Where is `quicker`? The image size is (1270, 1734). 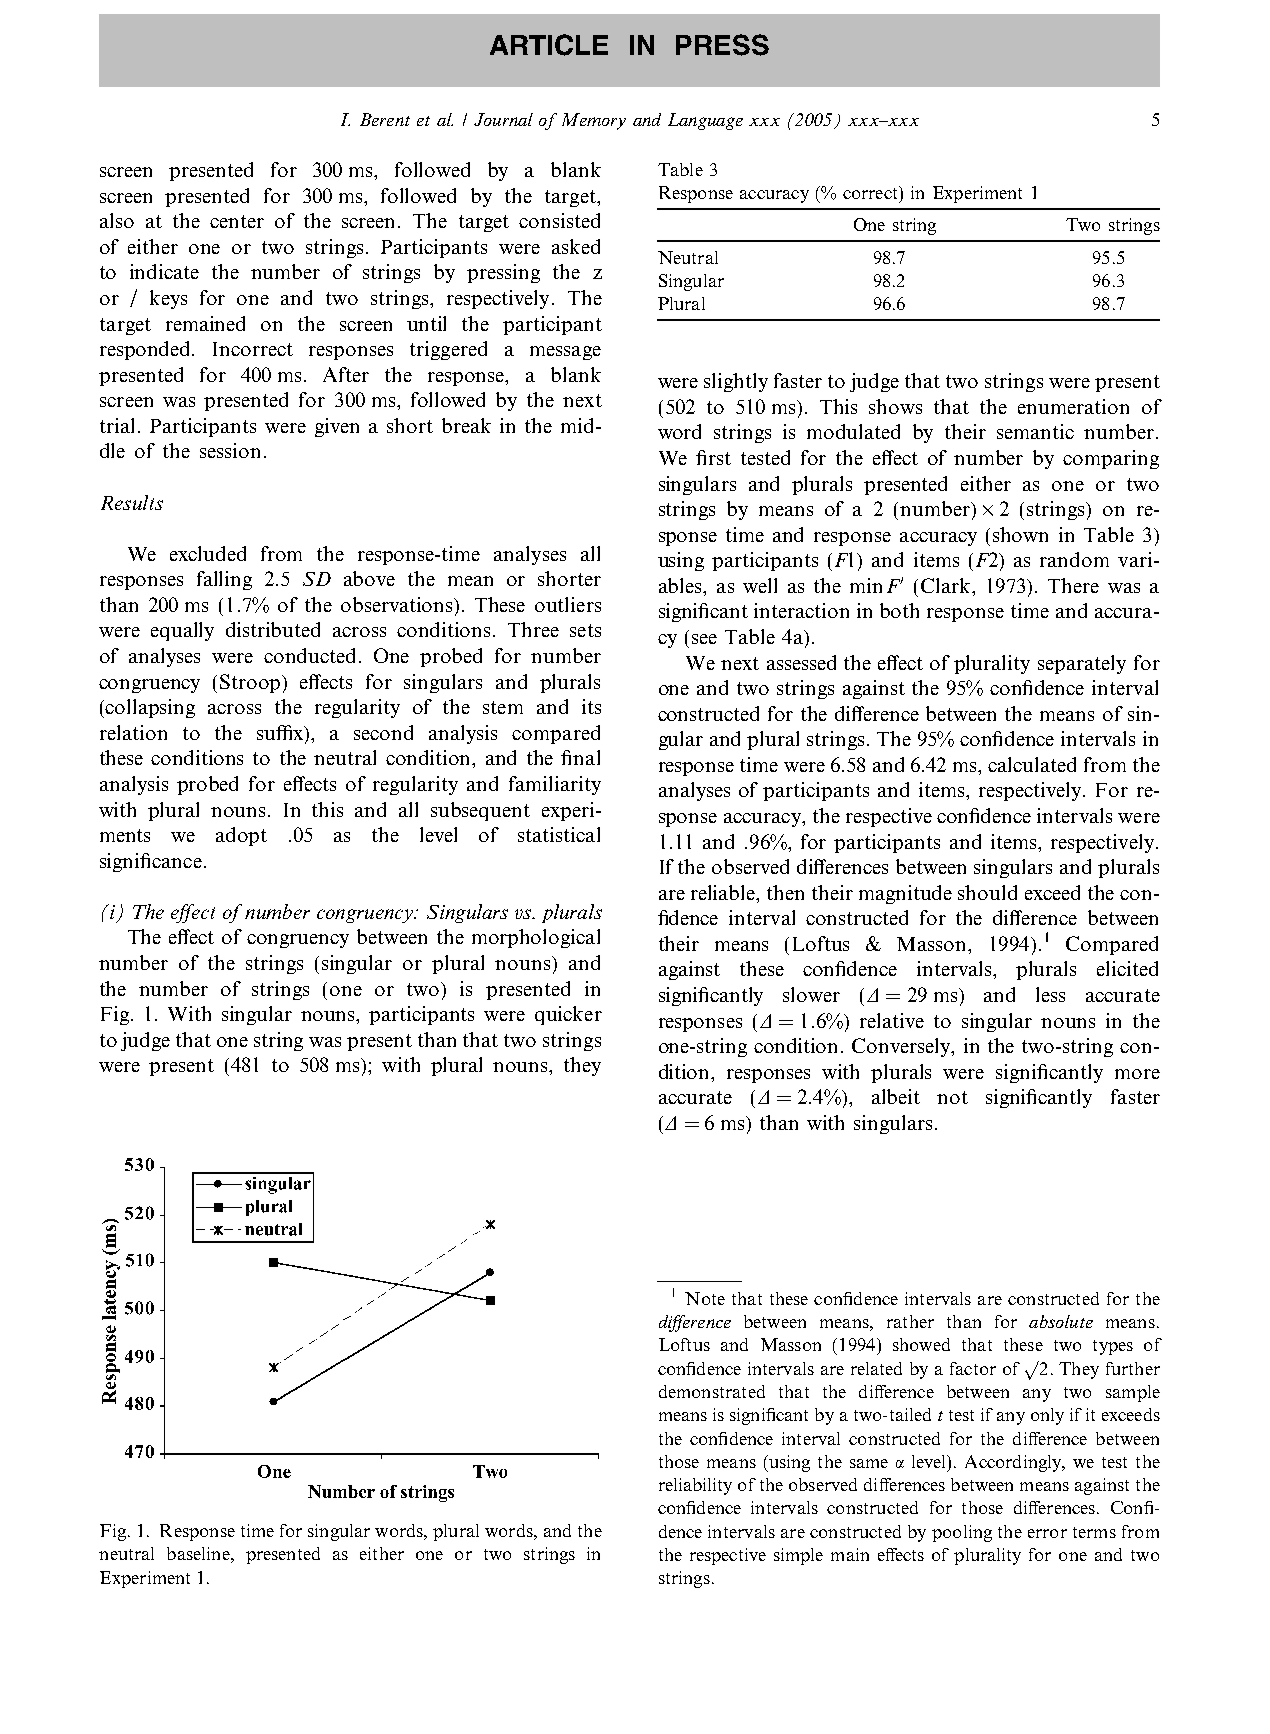 quicker is located at coordinates (568, 1015).
